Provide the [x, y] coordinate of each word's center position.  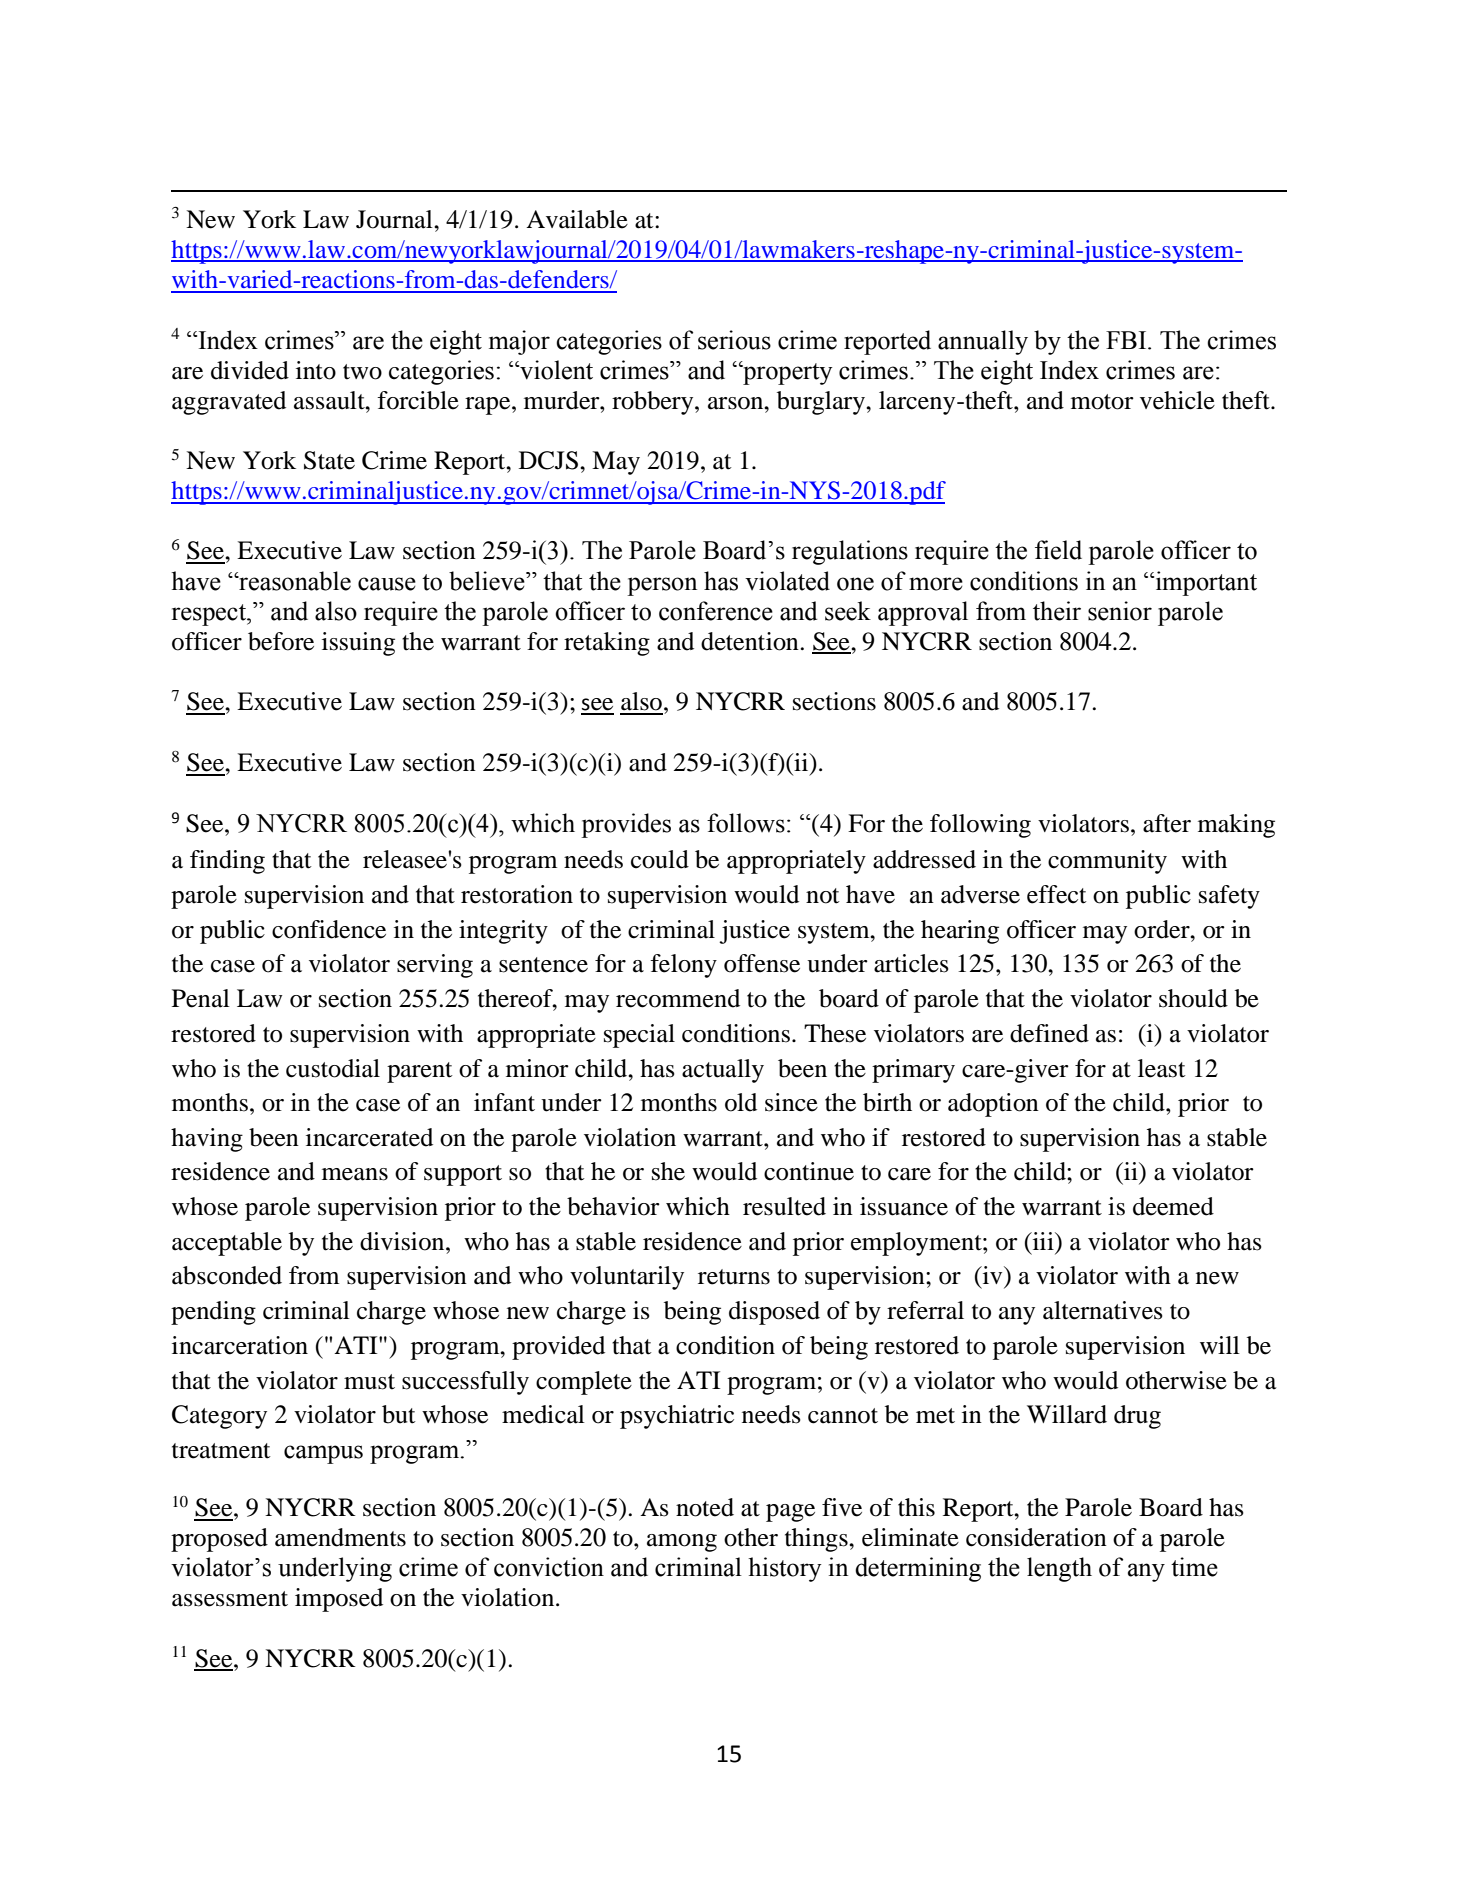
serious [734, 340]
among [682, 1543]
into [316, 370]
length [1059, 1569]
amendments [340, 1537]
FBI [1127, 340]
